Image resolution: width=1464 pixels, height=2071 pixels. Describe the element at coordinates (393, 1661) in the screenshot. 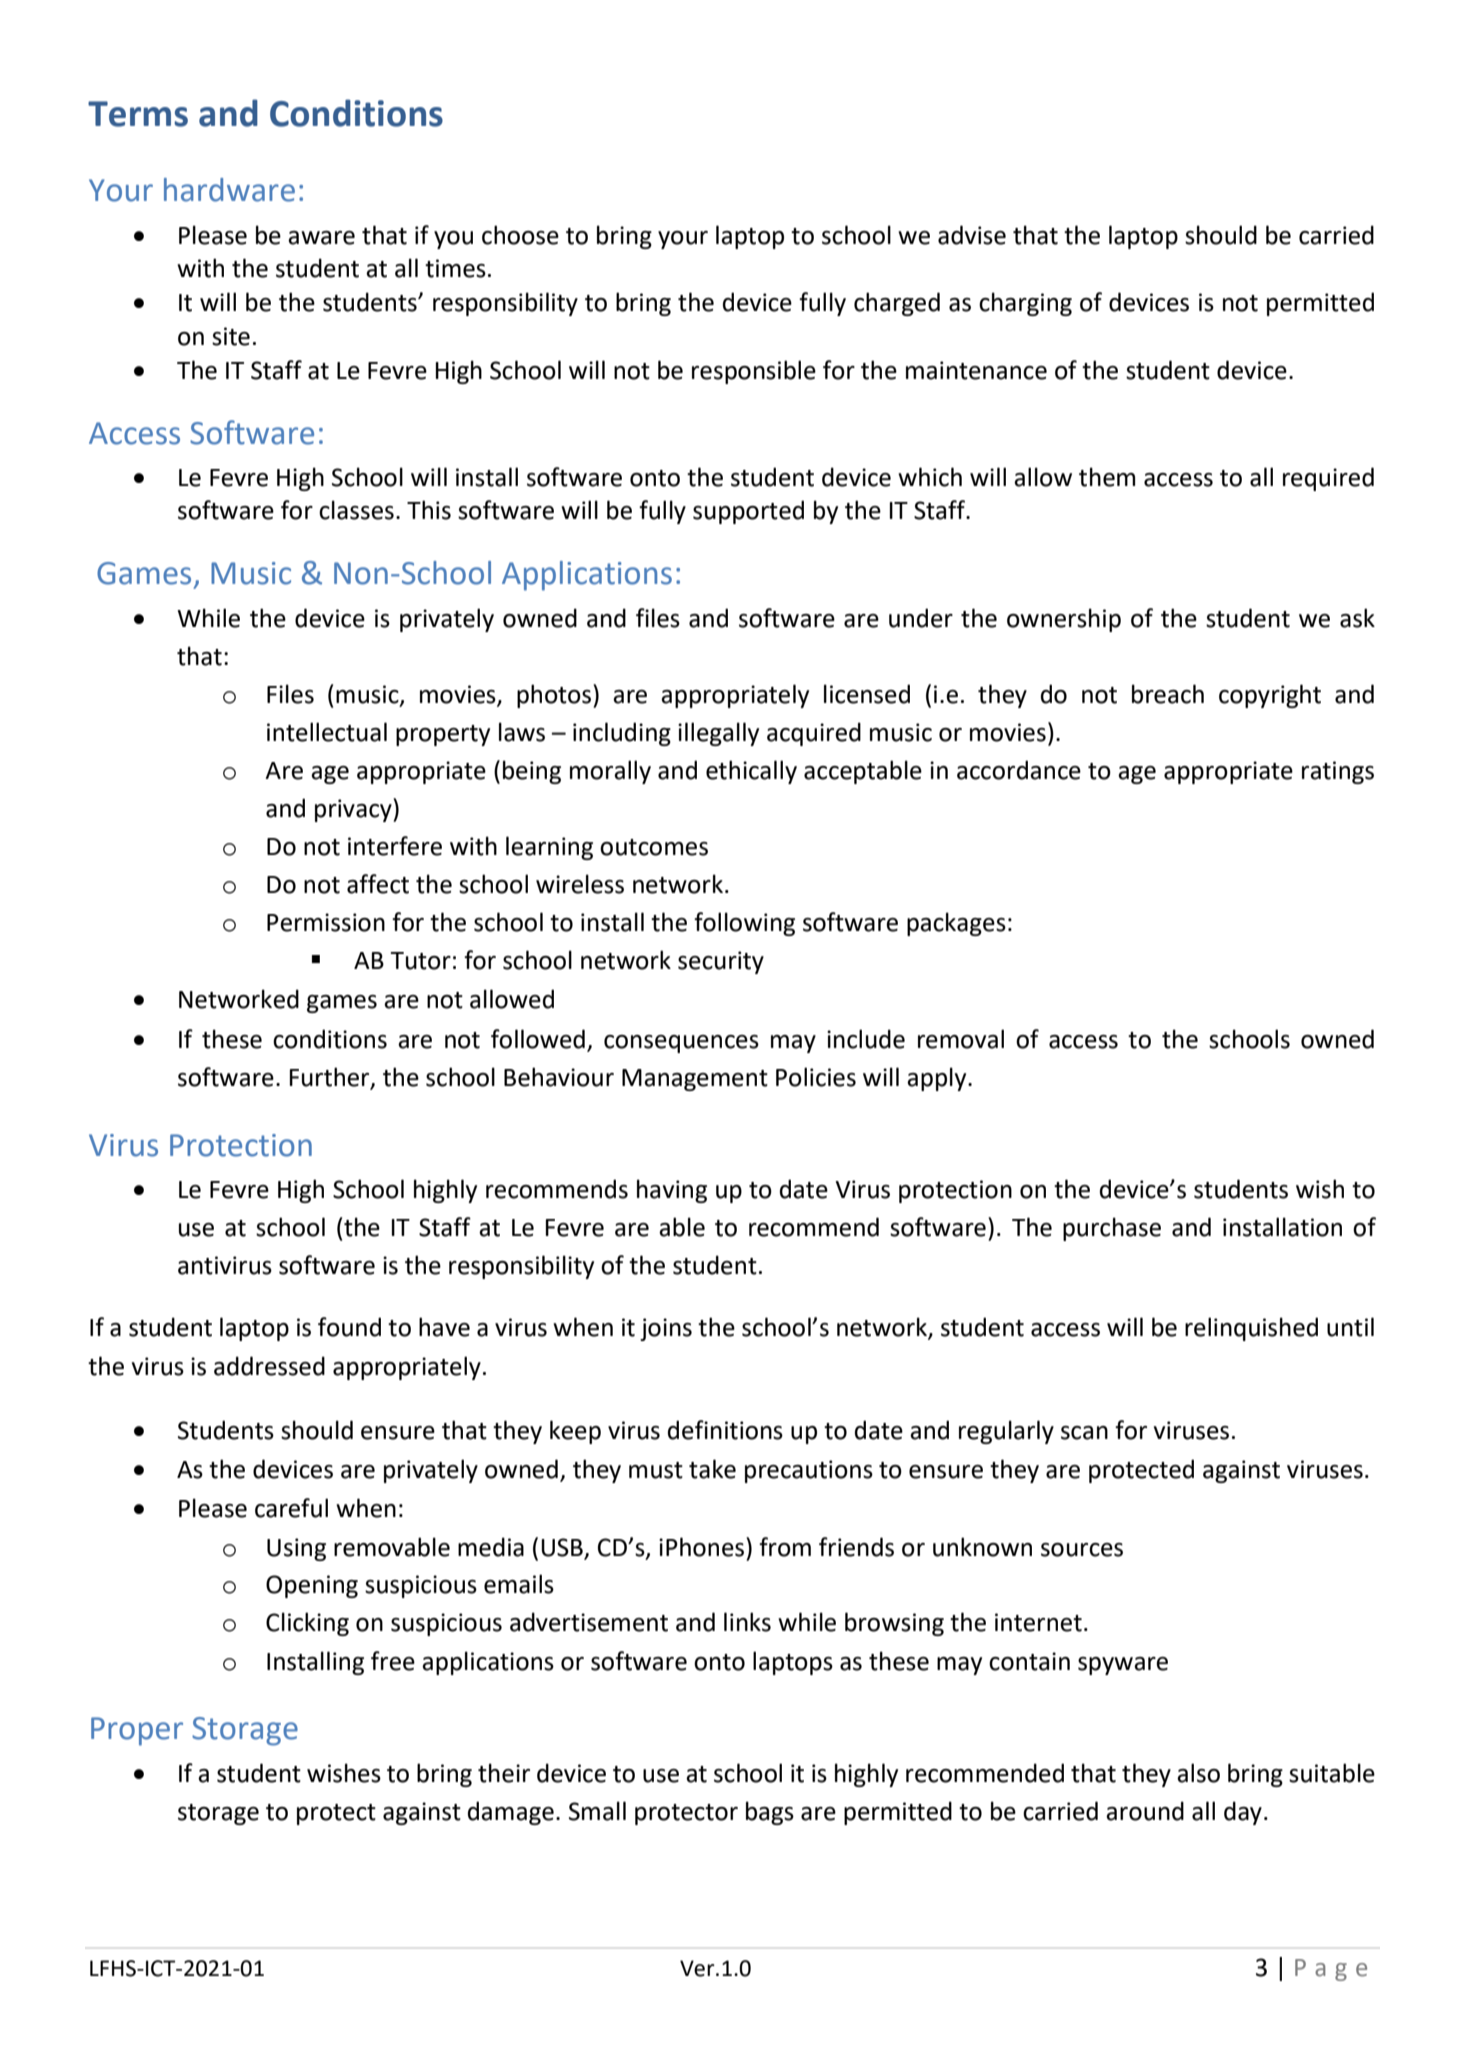

I see `free` at that location.
